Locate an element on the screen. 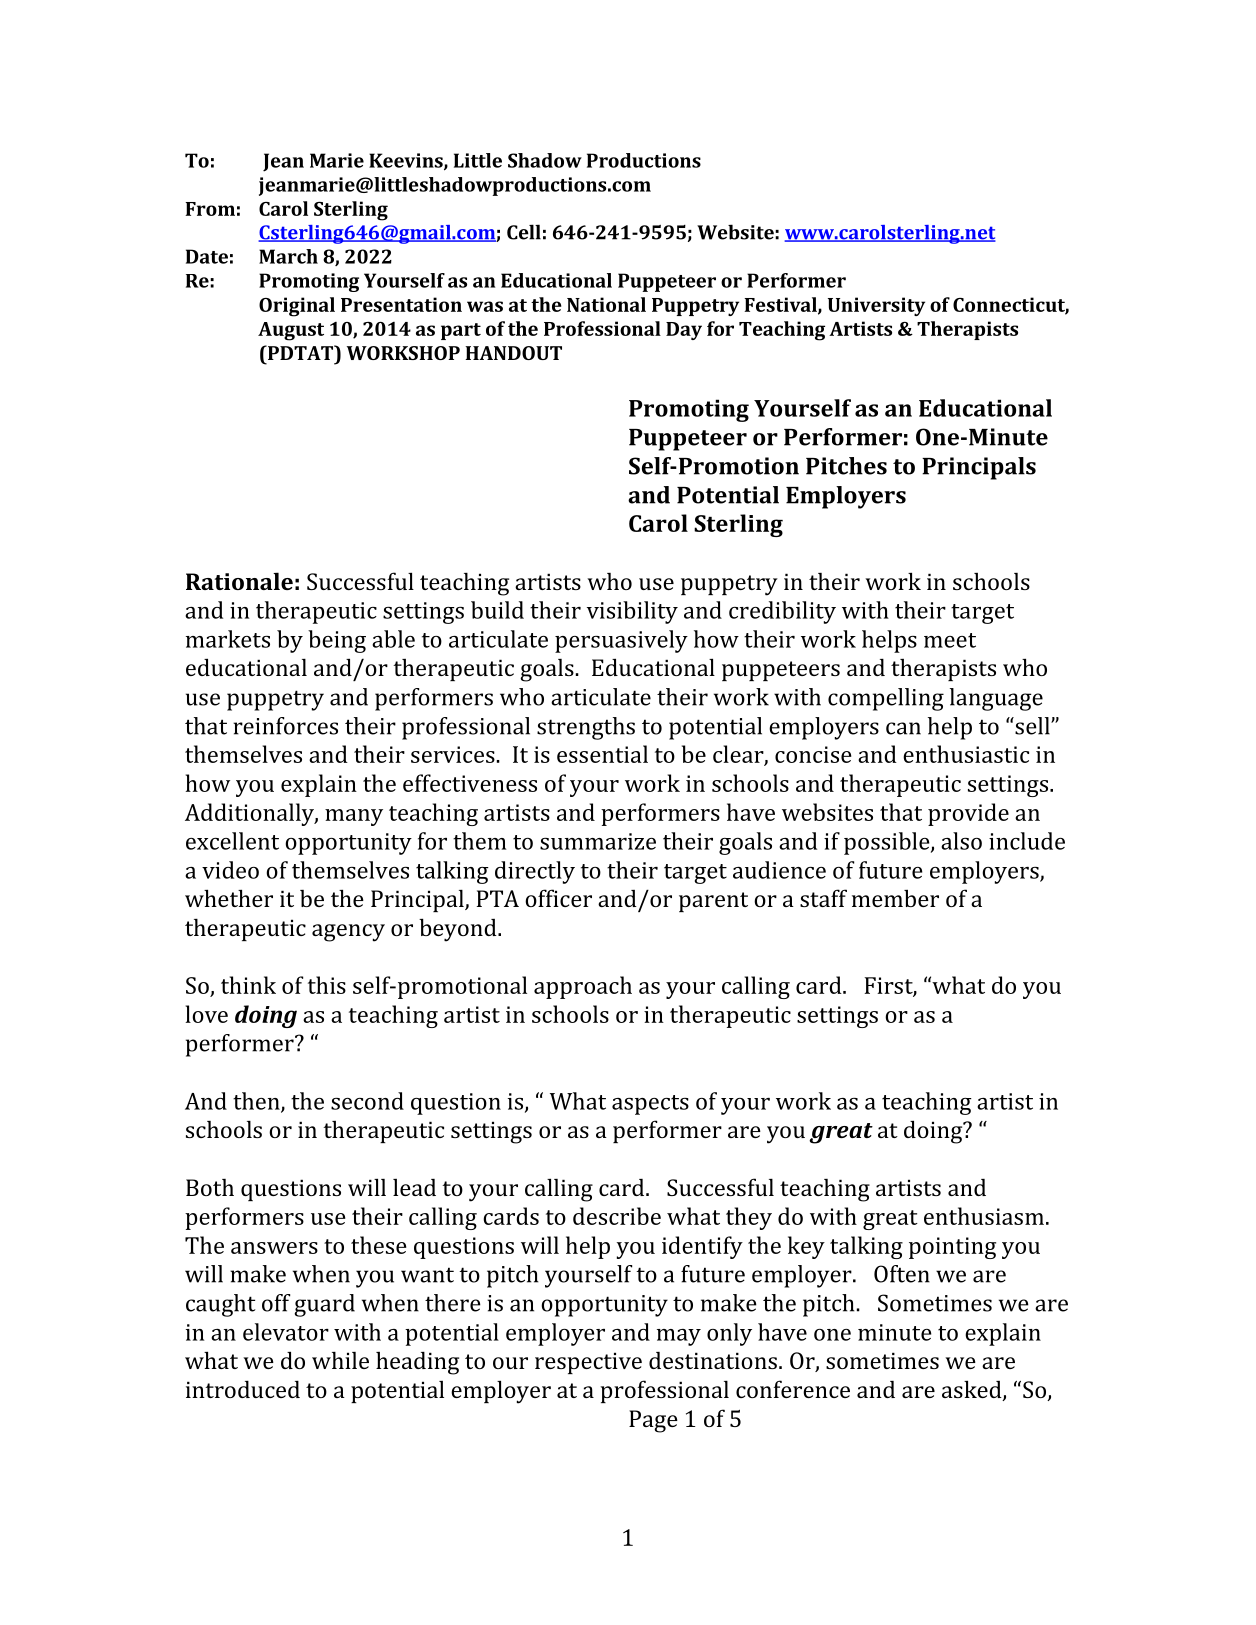  National is located at coordinates (606, 304).
